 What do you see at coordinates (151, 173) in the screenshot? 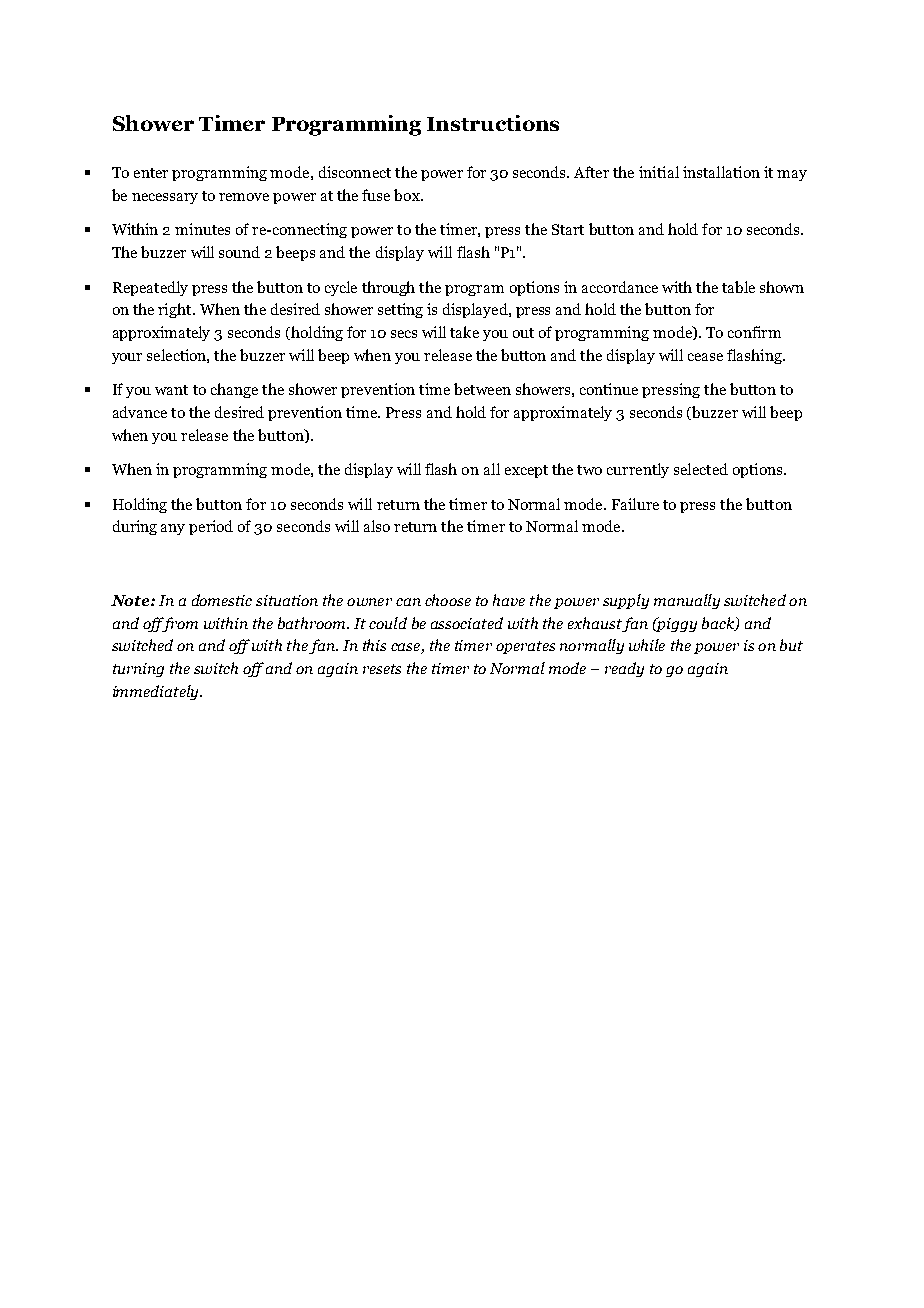
I see `enter` at bounding box center [151, 173].
